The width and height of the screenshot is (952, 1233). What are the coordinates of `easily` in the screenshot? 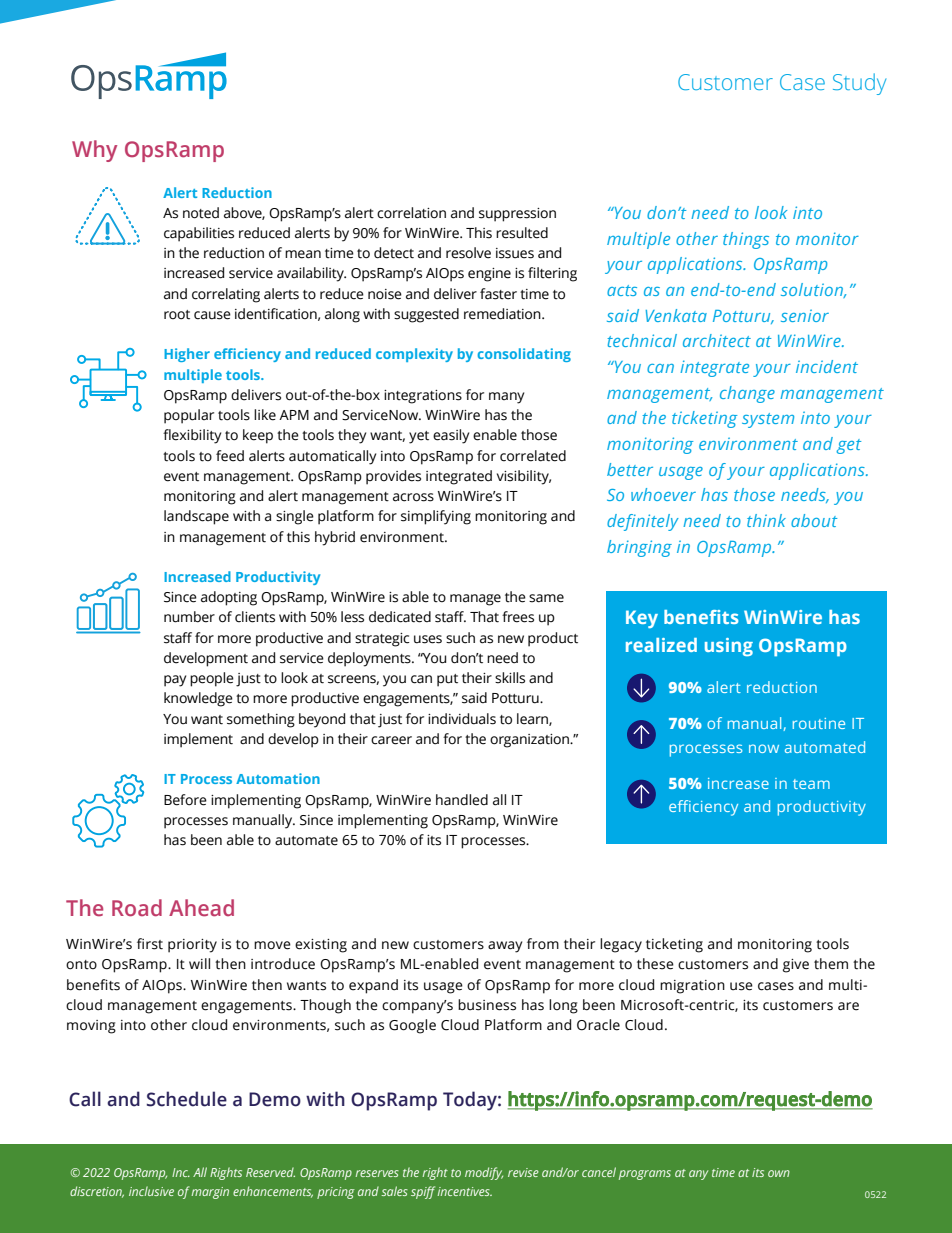 It's located at (451, 436).
